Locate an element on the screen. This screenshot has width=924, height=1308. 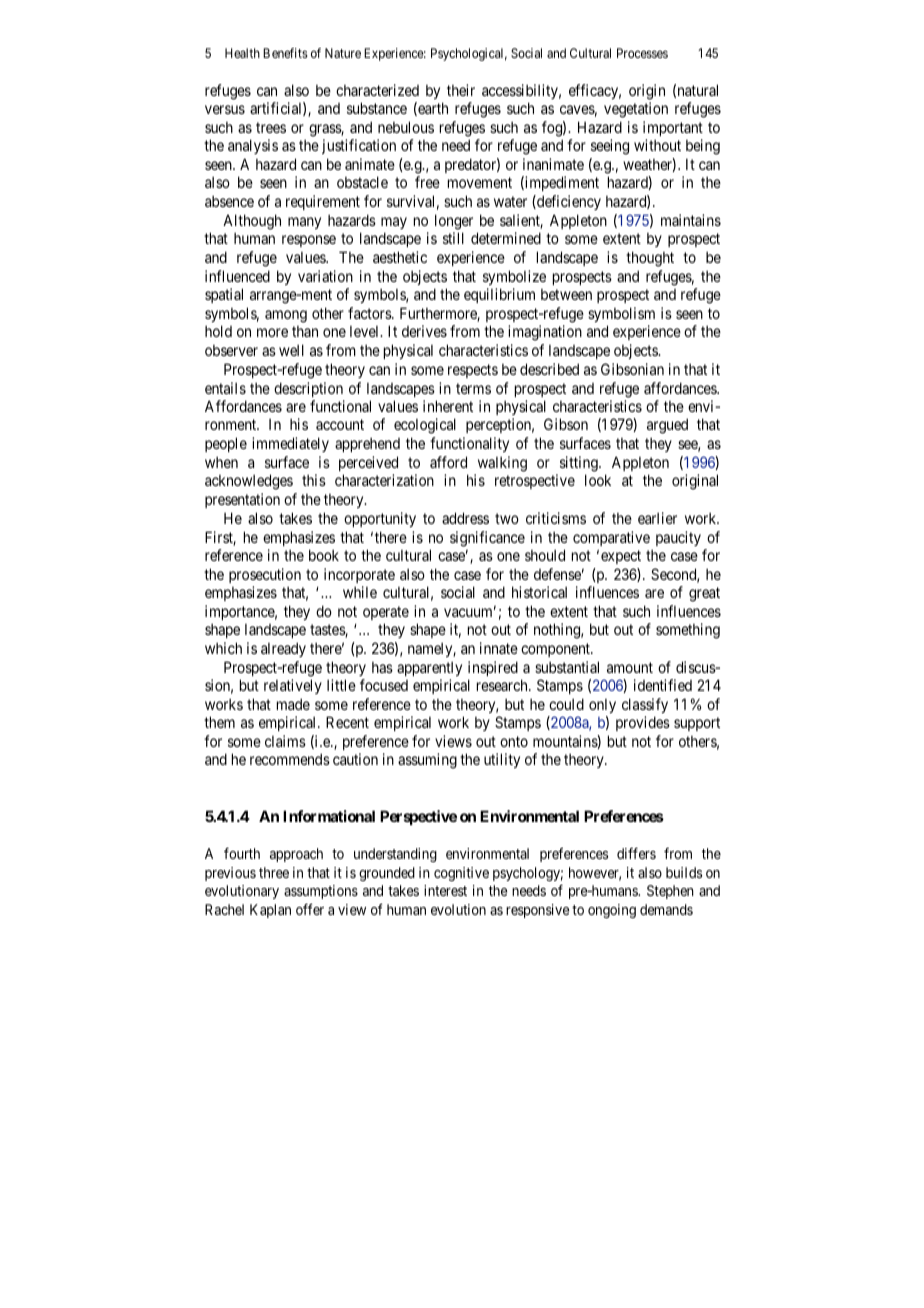
address is located at coordinates (465, 518).
